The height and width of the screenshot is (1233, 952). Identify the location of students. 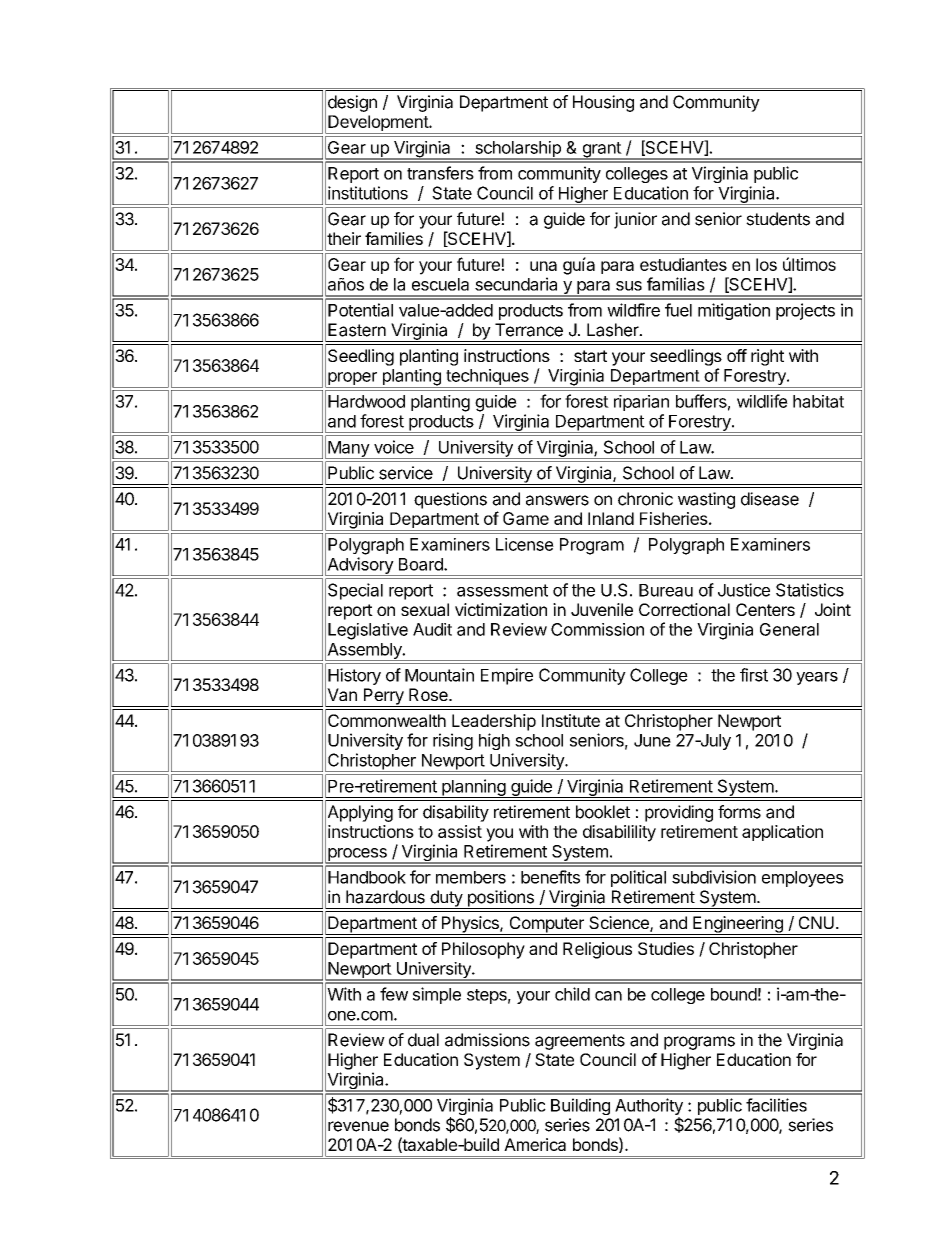
(778, 219).
